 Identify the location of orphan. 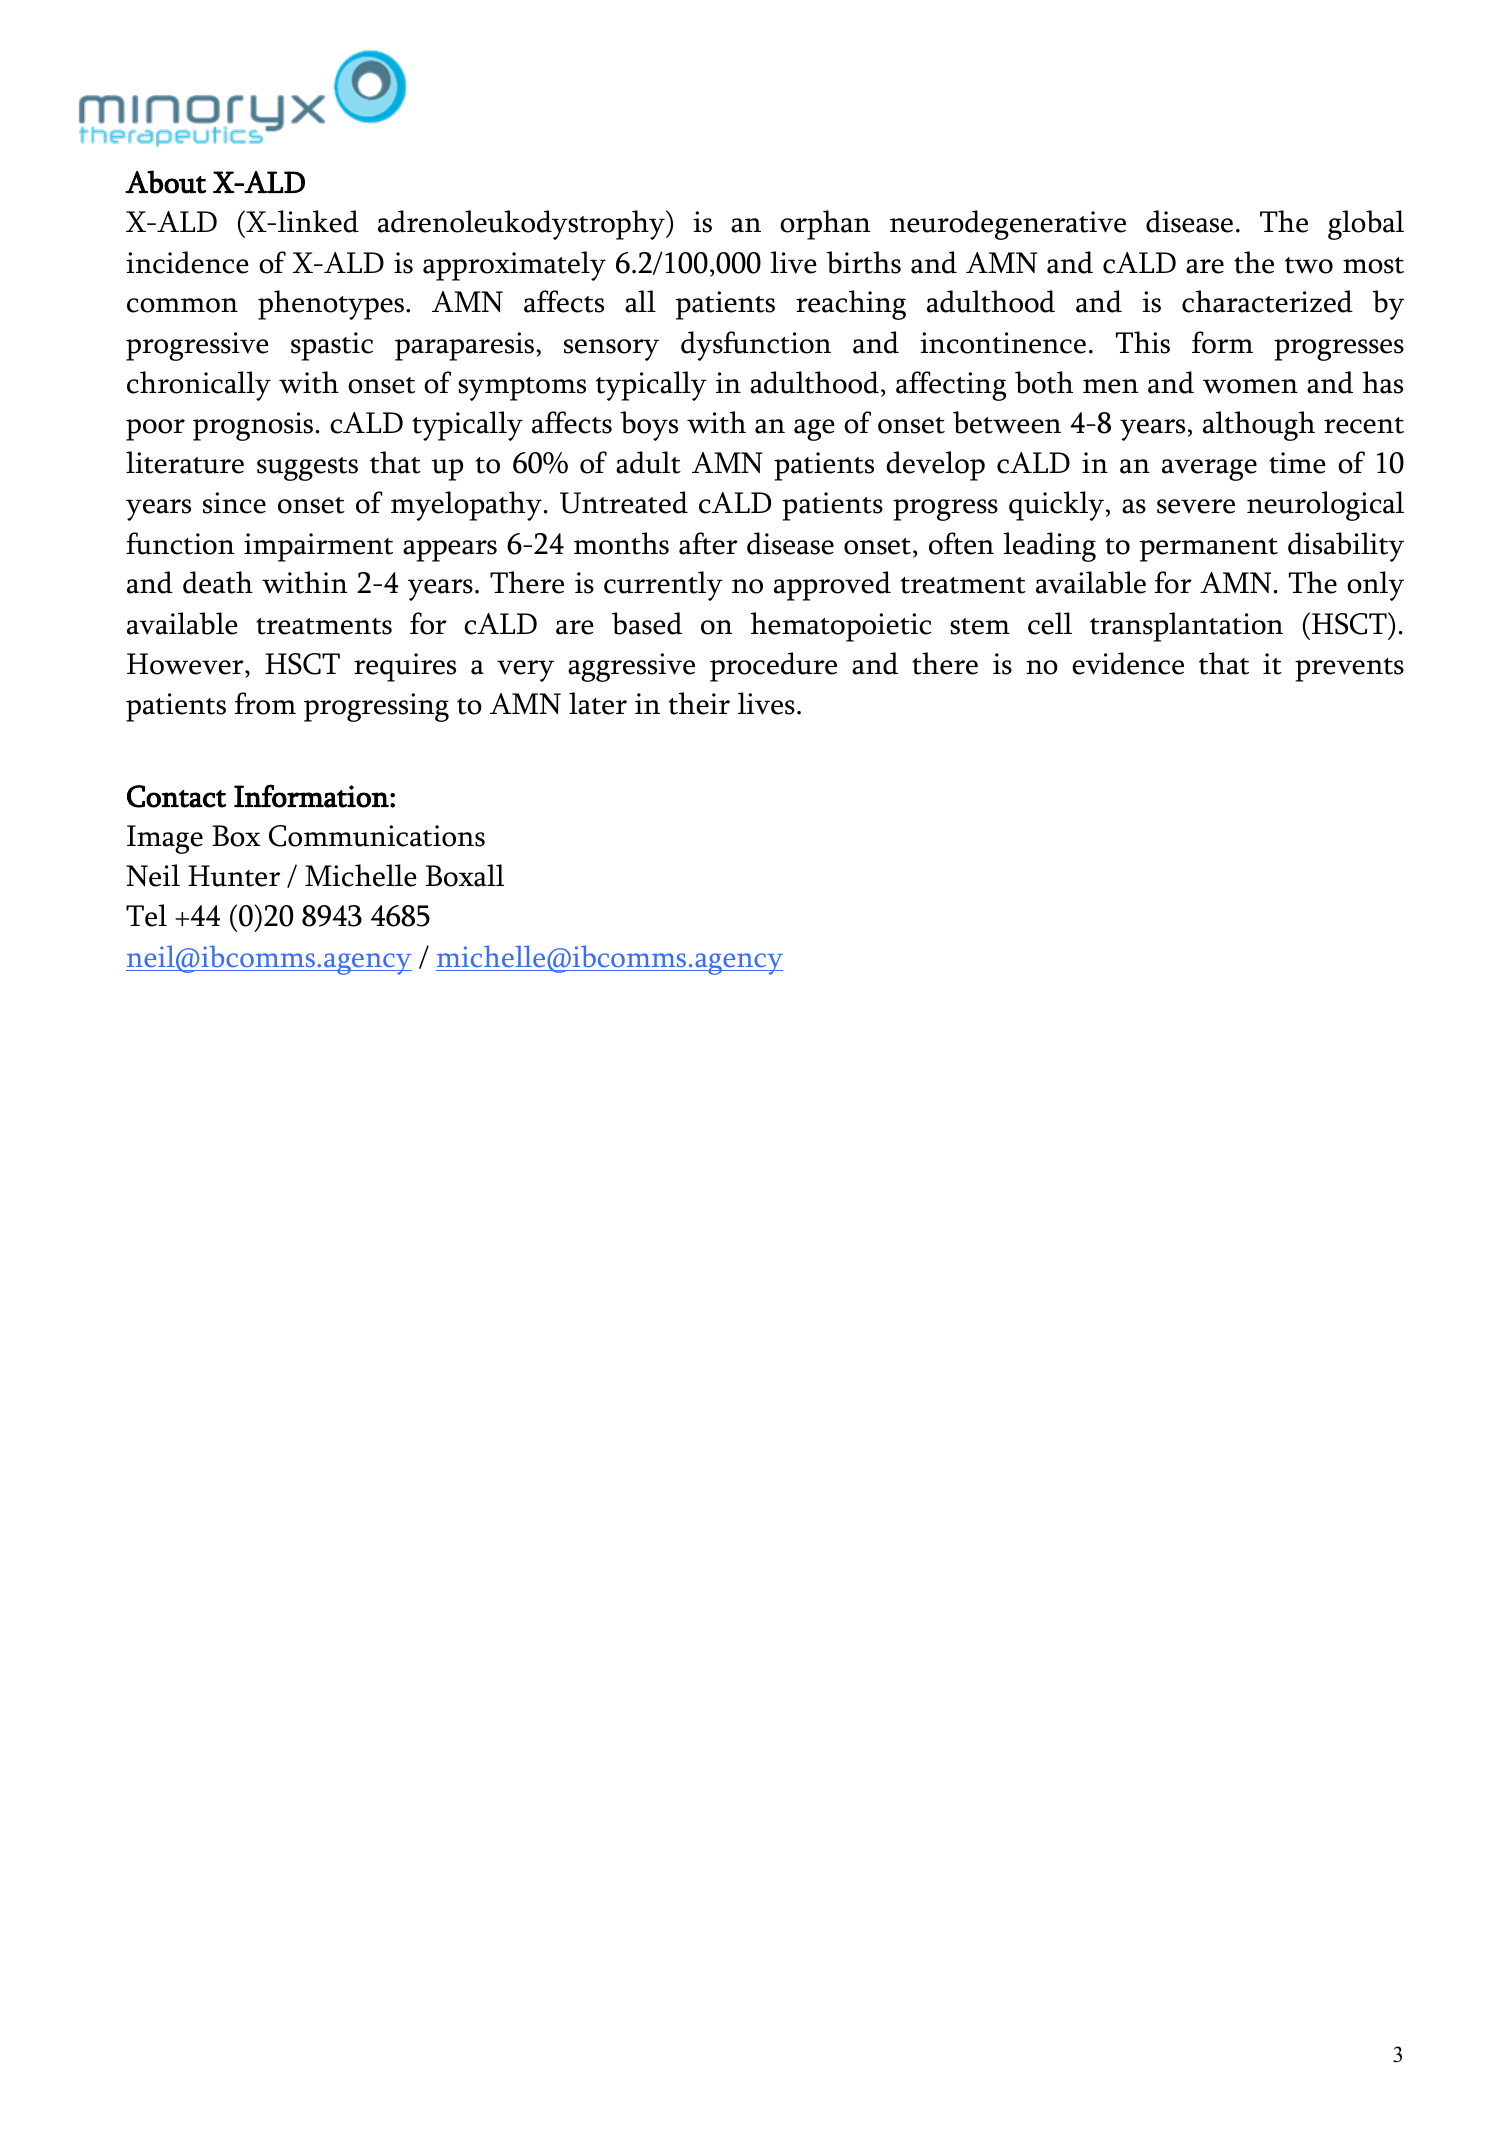
(825, 225).
